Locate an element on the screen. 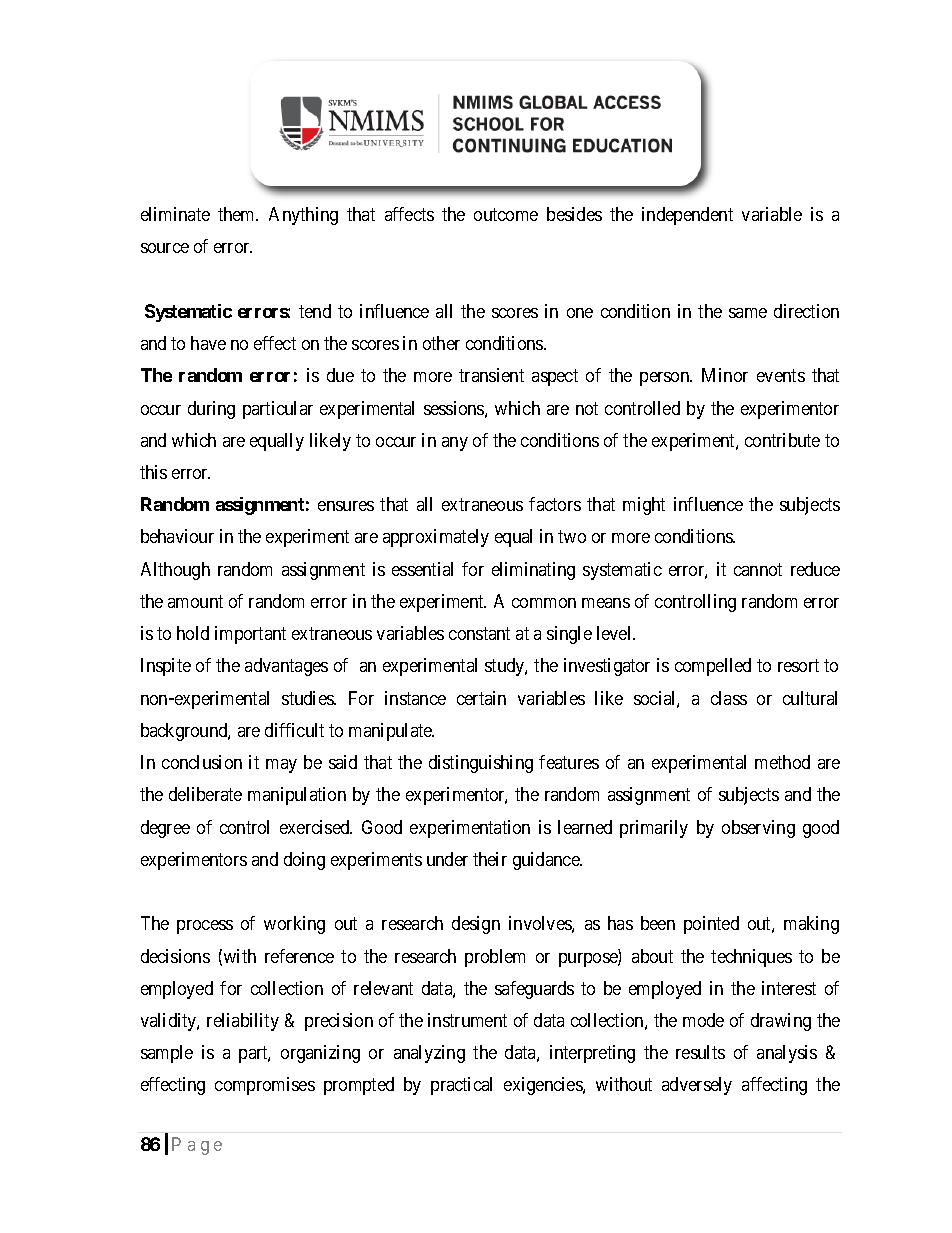 The image size is (952, 1233). during is located at coordinates (211, 410).
